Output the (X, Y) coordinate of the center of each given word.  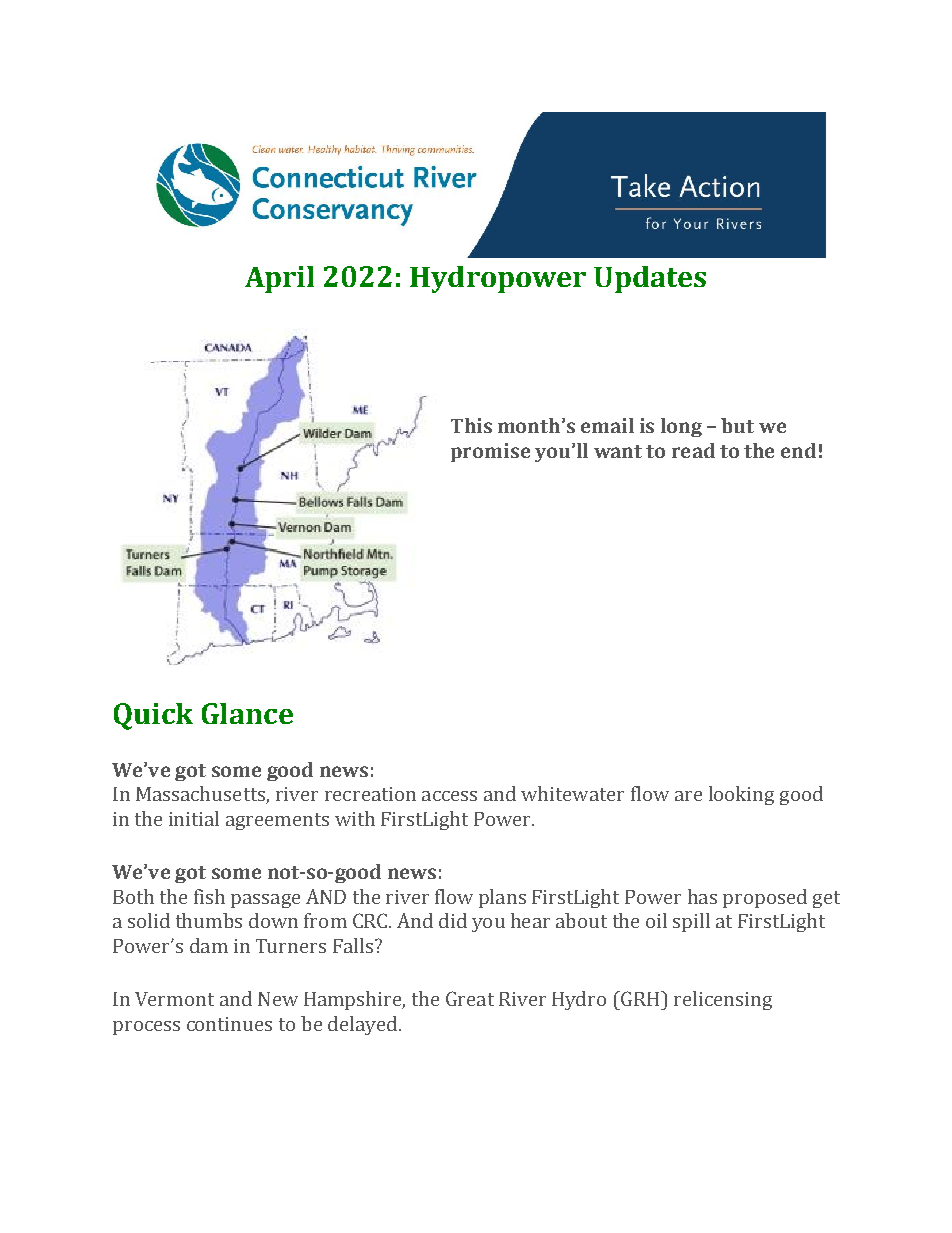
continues (229, 1024)
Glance (247, 713)
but (737, 425)
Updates (650, 279)
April (279, 279)
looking (741, 795)
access (449, 796)
